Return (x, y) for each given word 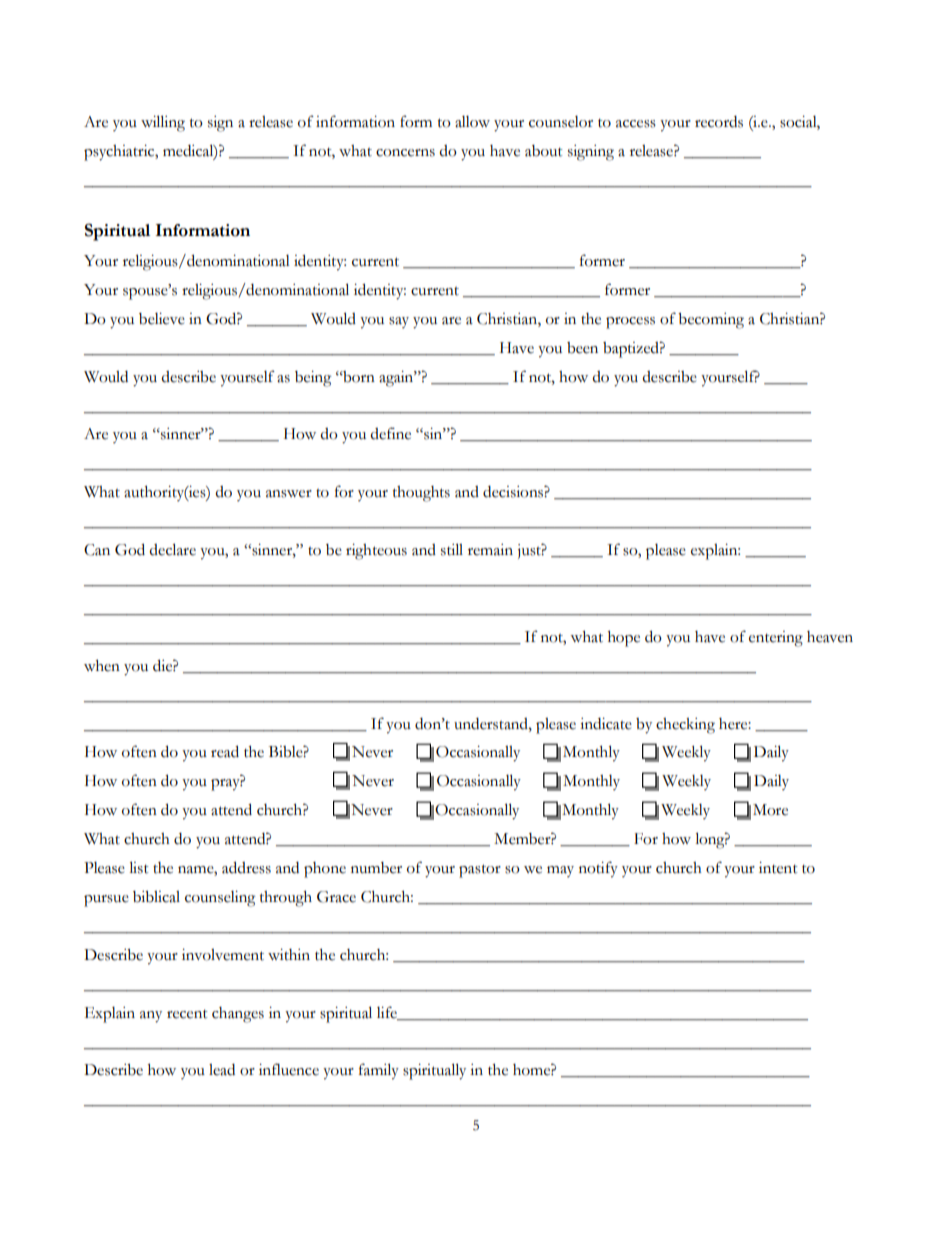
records (719, 122)
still (452, 549)
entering (776, 639)
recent (187, 1014)
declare (172, 549)
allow (472, 122)
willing (163, 123)
